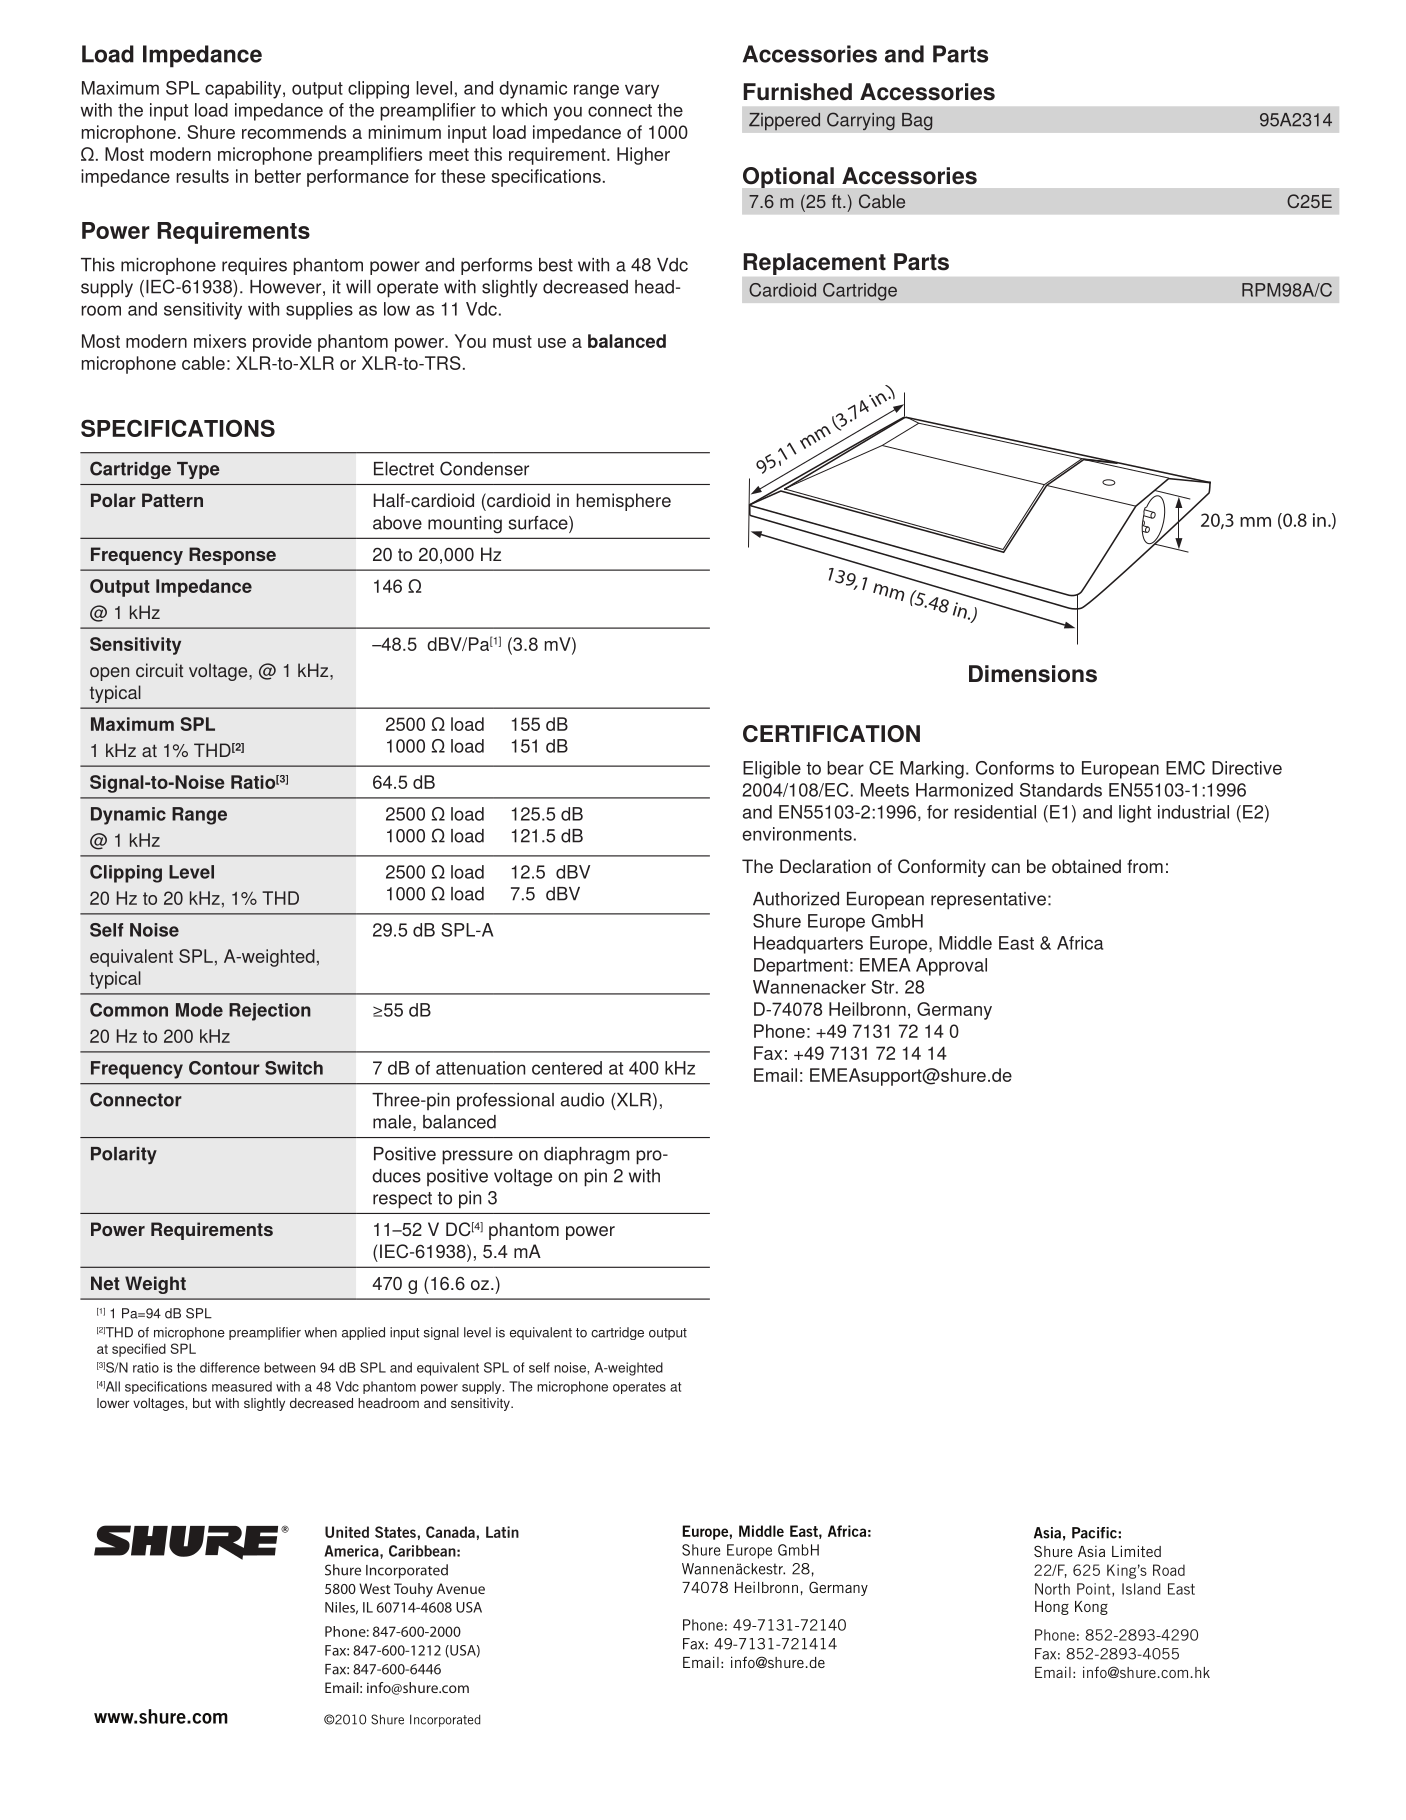 This document has width=1406, height=1820. Describe the element at coordinates (1033, 674) in the document. I see `Dimensions` at that location.
